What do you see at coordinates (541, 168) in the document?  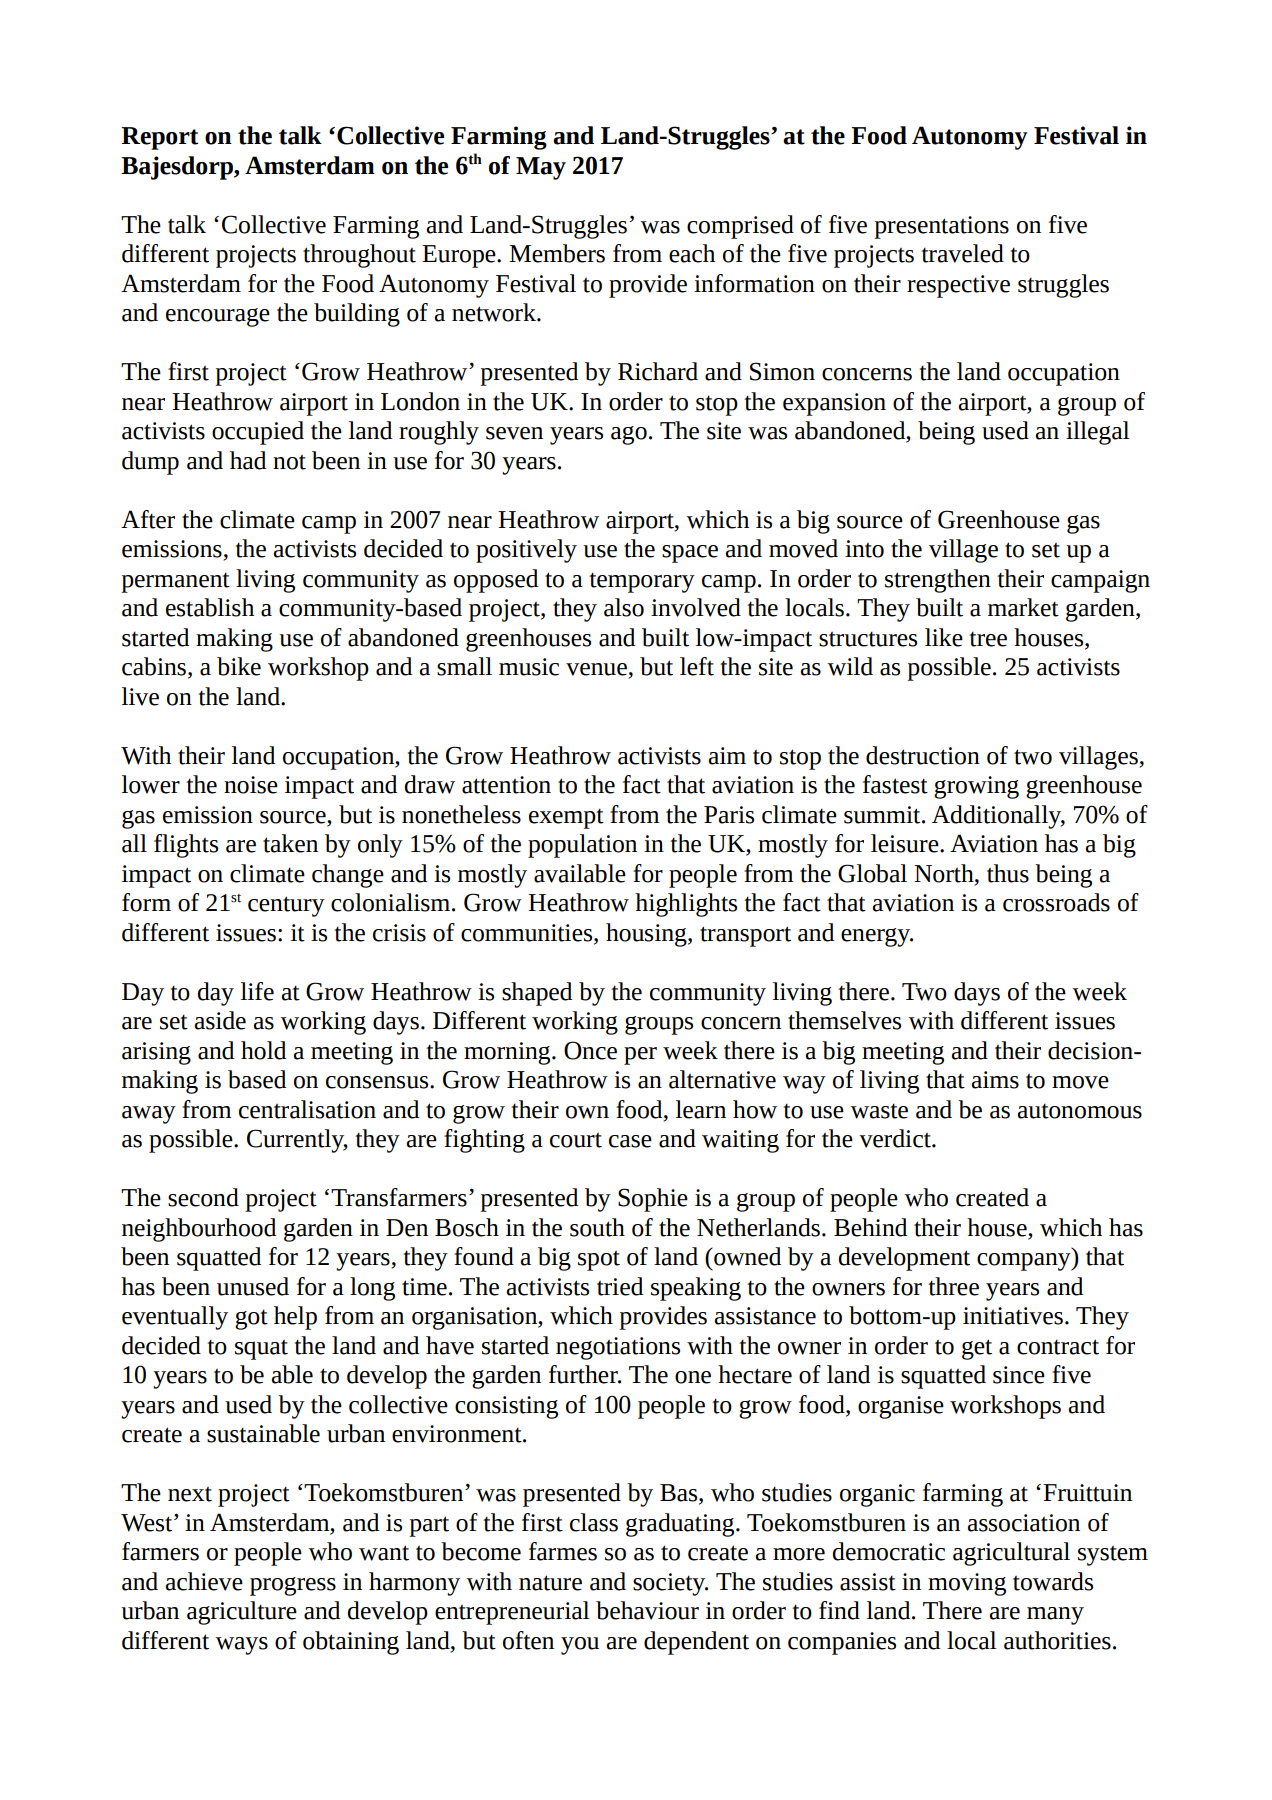 I see `May` at bounding box center [541, 168].
